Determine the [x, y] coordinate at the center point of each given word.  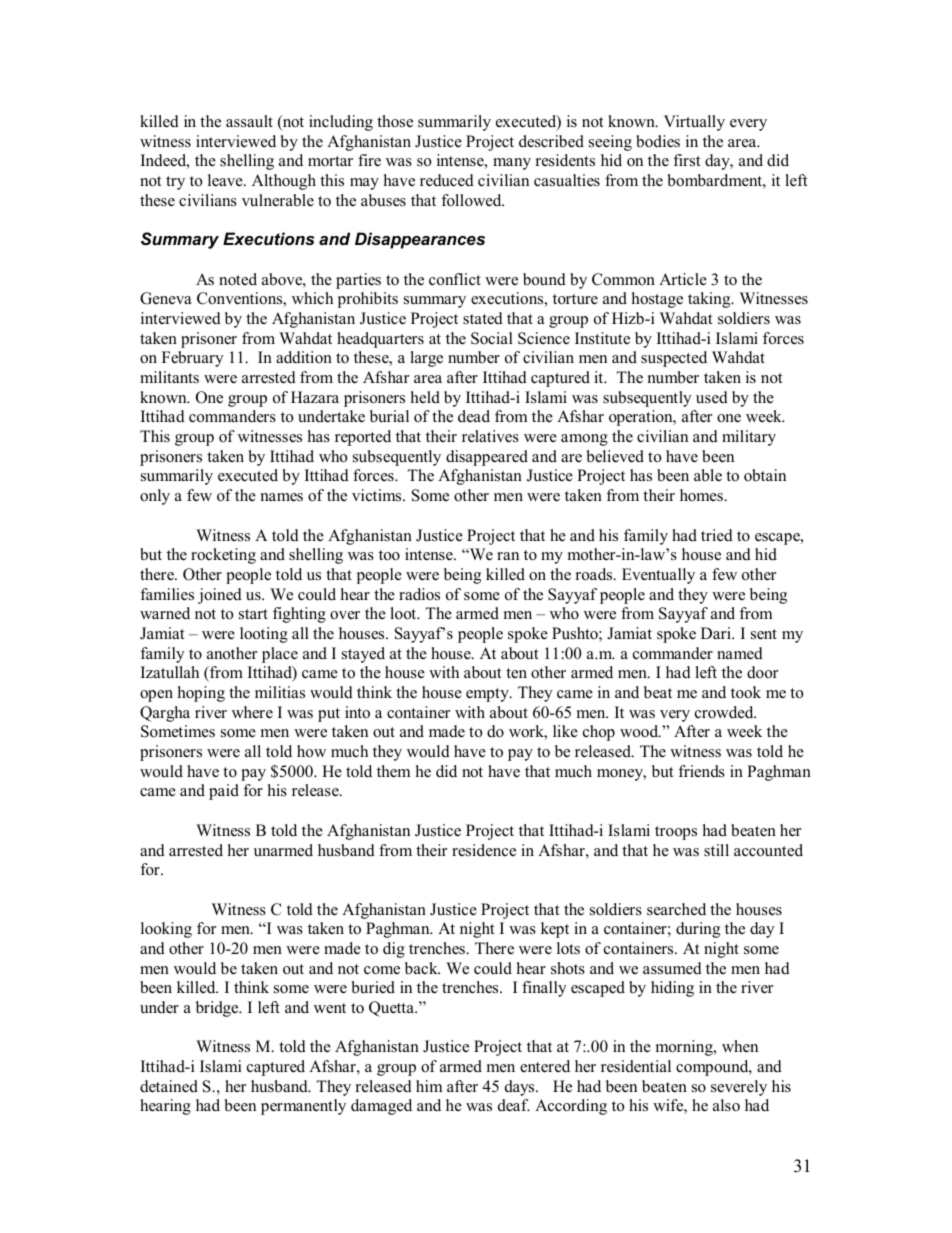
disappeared [487, 458]
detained [169, 1086]
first [686, 160]
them [393, 771]
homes [702, 495]
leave [226, 180]
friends [701, 771]
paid [224, 792]
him [429, 1086]
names [282, 497]
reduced [447, 180]
